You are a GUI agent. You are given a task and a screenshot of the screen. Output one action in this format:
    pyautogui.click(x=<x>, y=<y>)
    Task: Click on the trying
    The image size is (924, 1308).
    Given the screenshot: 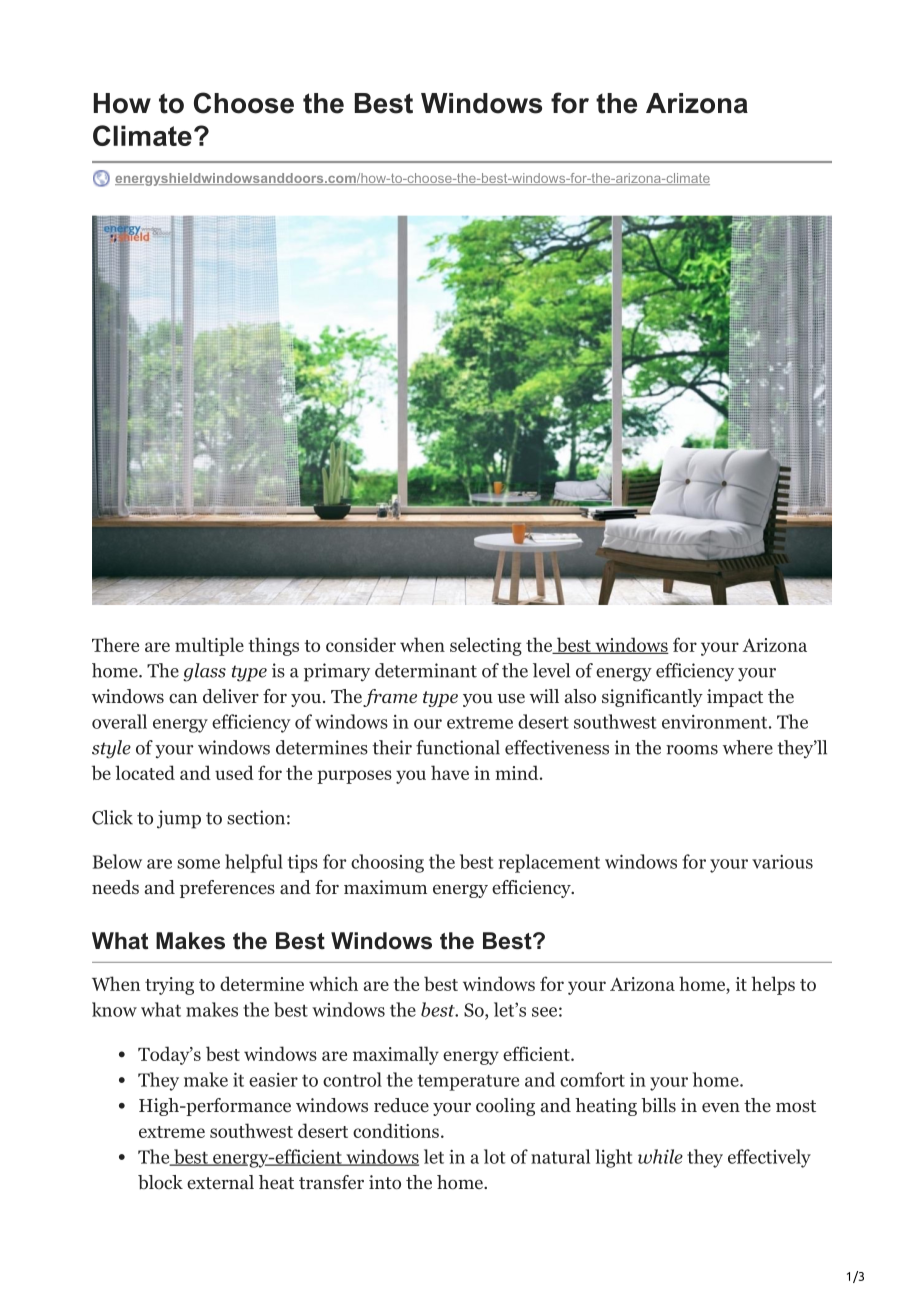 What is the action you would take?
    pyautogui.click(x=169, y=986)
